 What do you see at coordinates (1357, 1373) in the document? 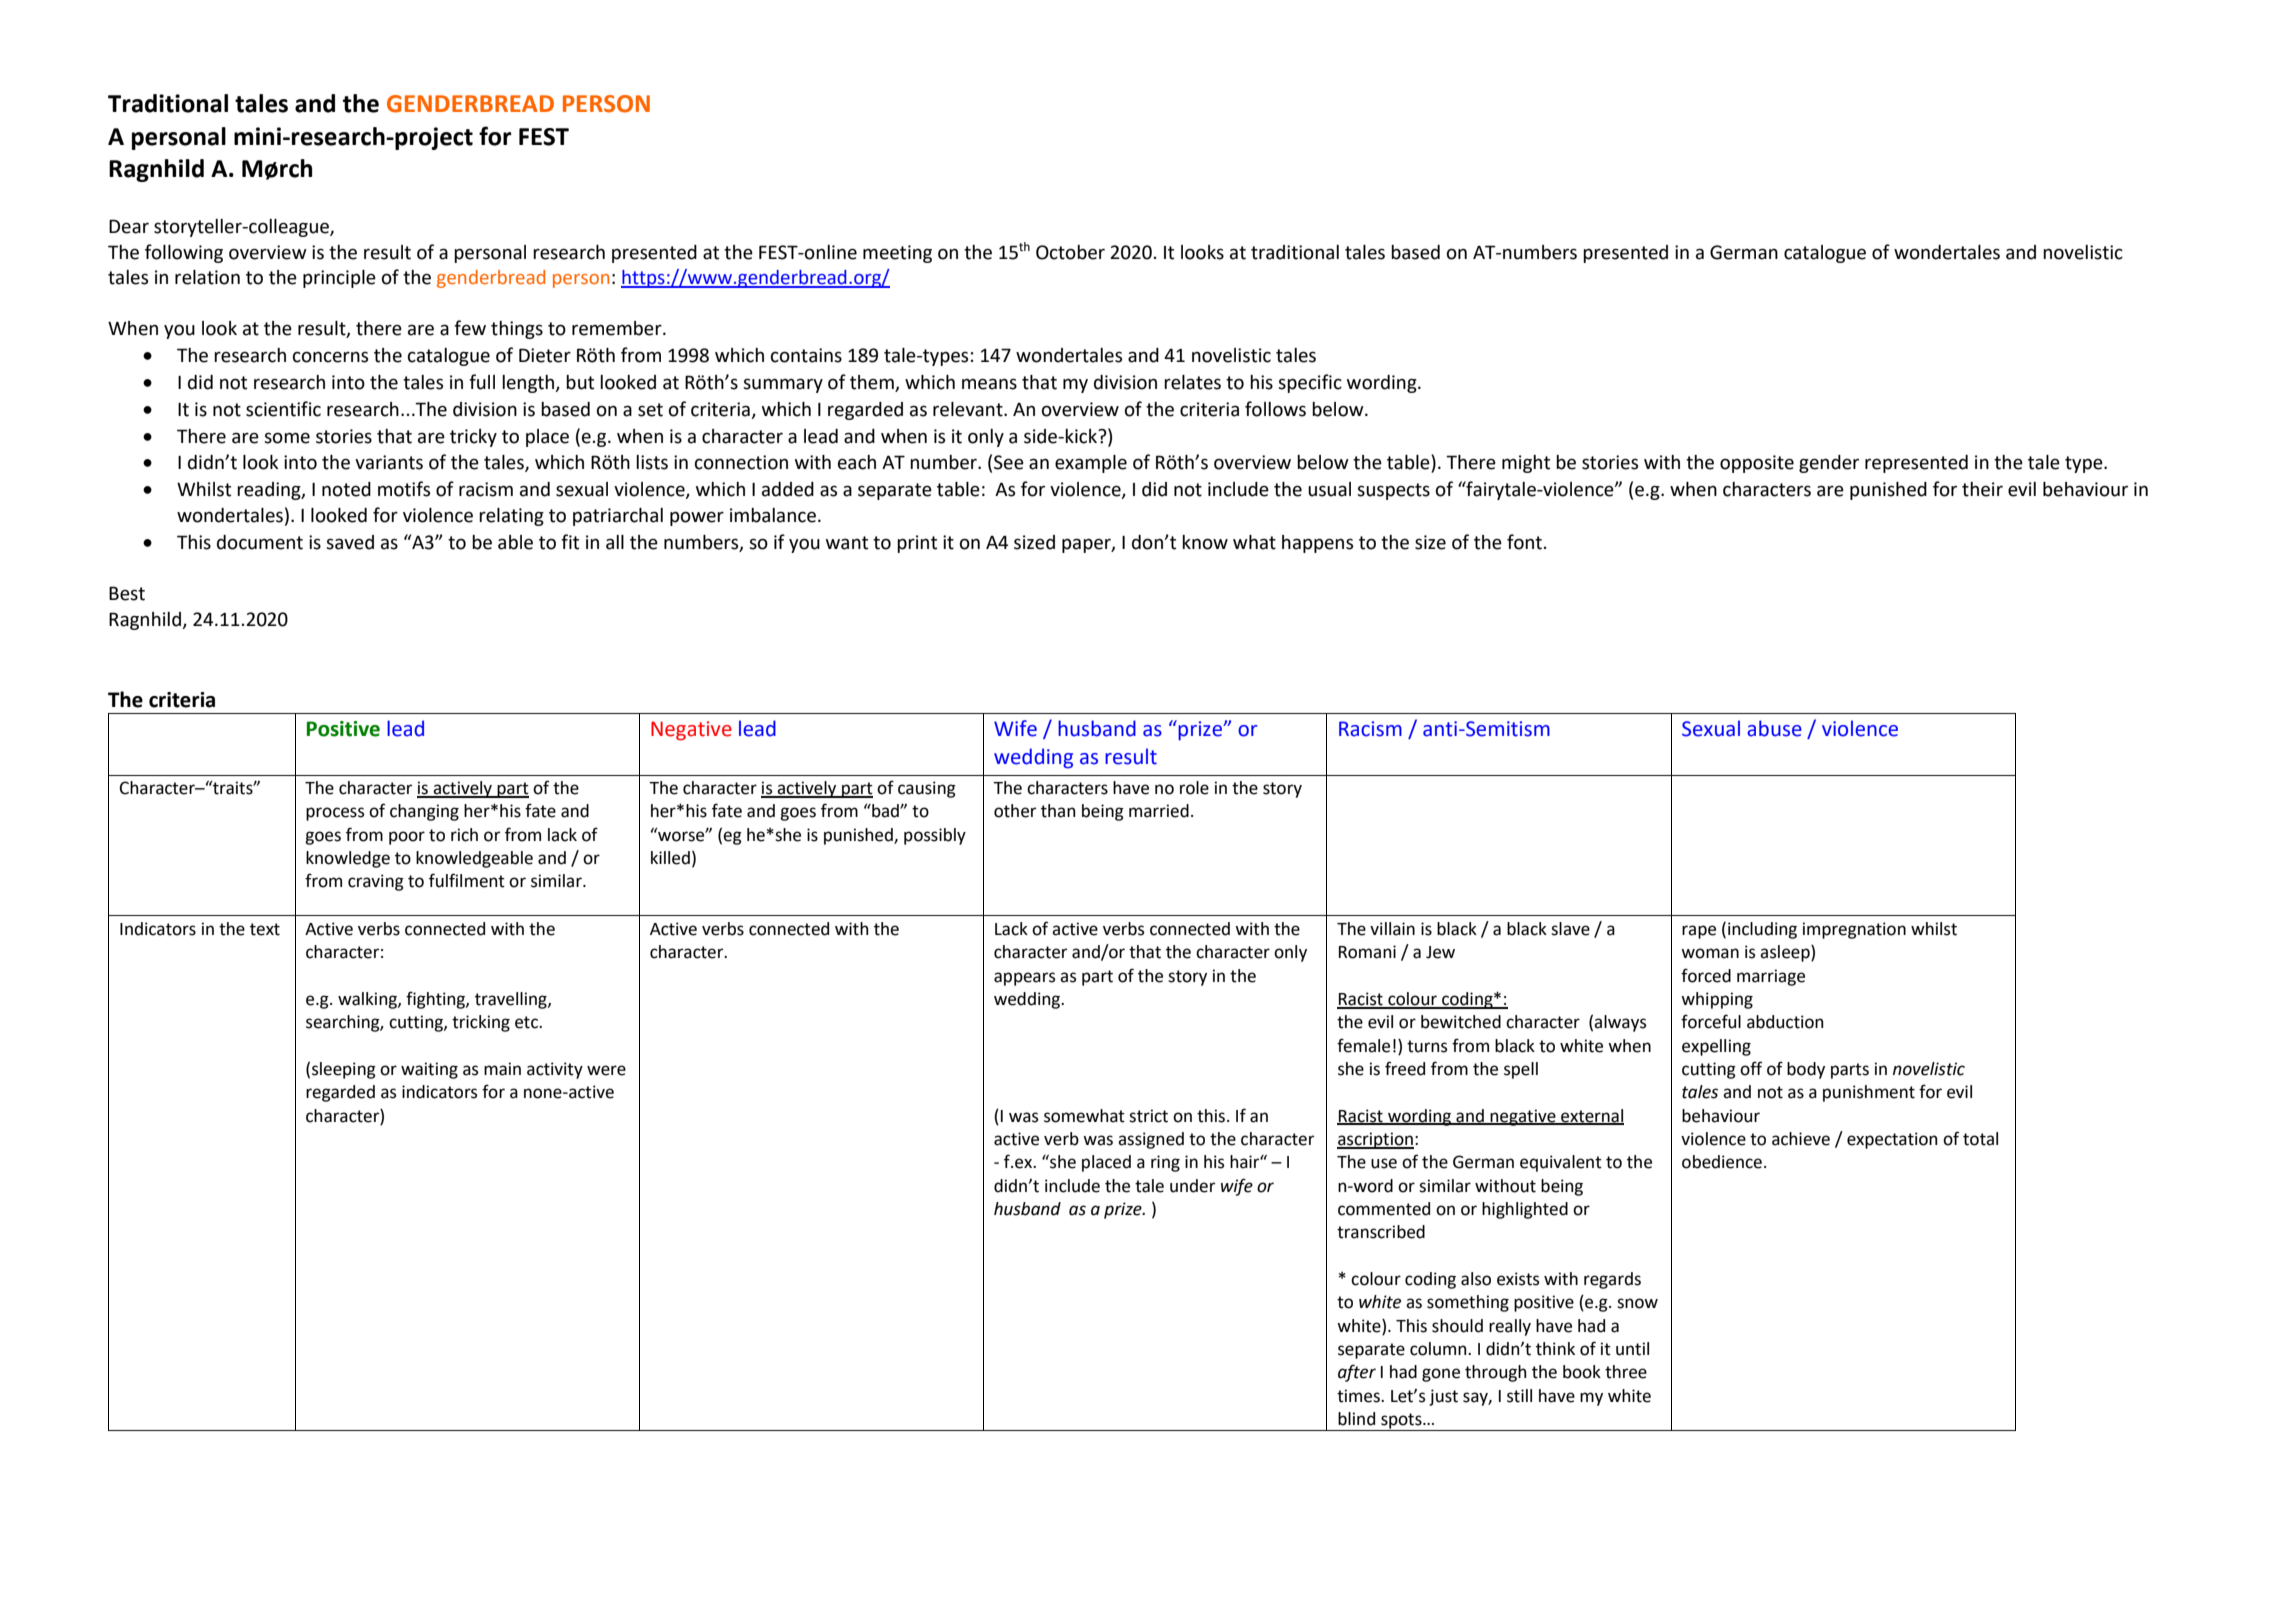
I see `after` at bounding box center [1357, 1373].
